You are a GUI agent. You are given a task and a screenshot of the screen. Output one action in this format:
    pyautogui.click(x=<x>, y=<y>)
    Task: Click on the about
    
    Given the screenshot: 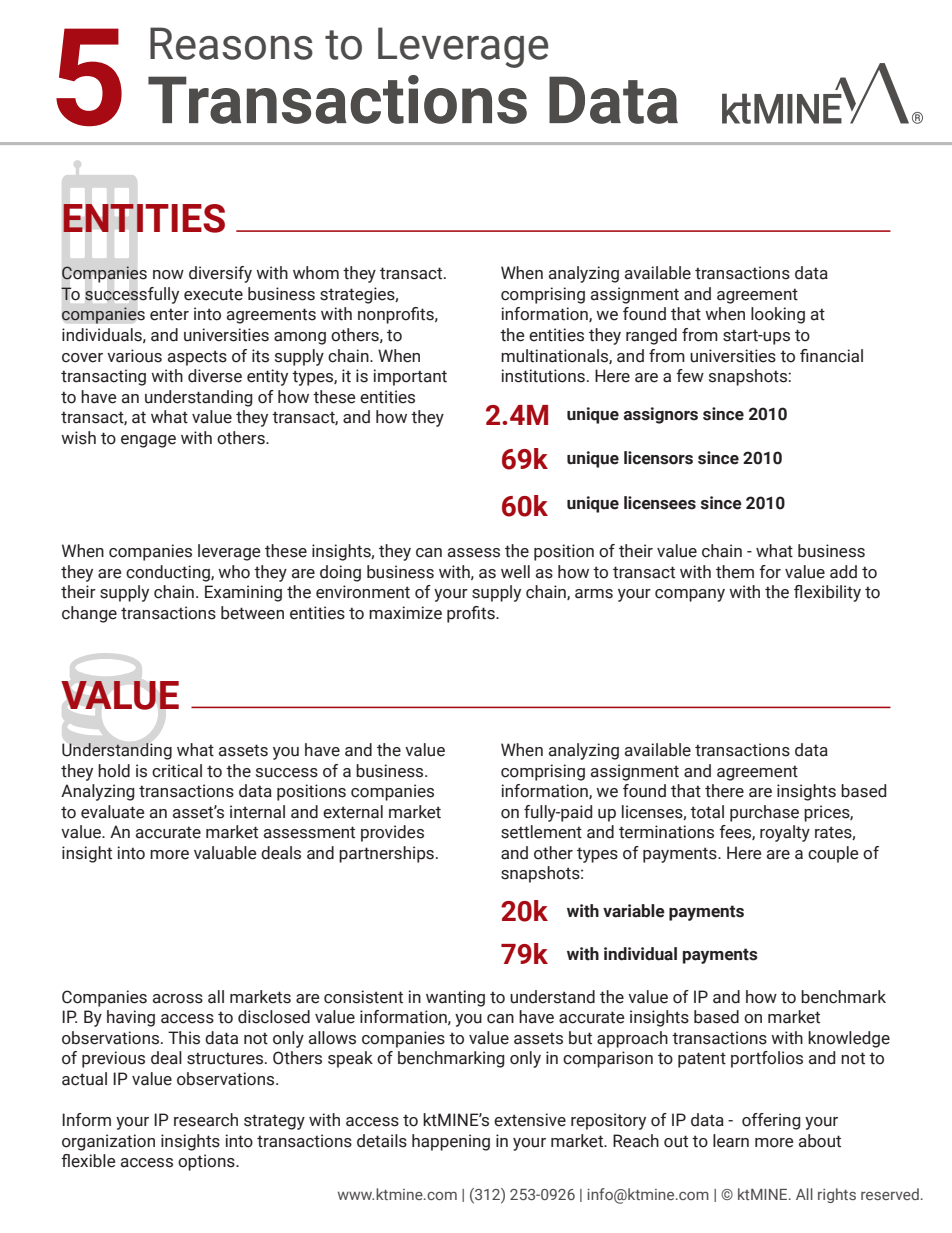 What is the action you would take?
    pyautogui.click(x=820, y=1141)
